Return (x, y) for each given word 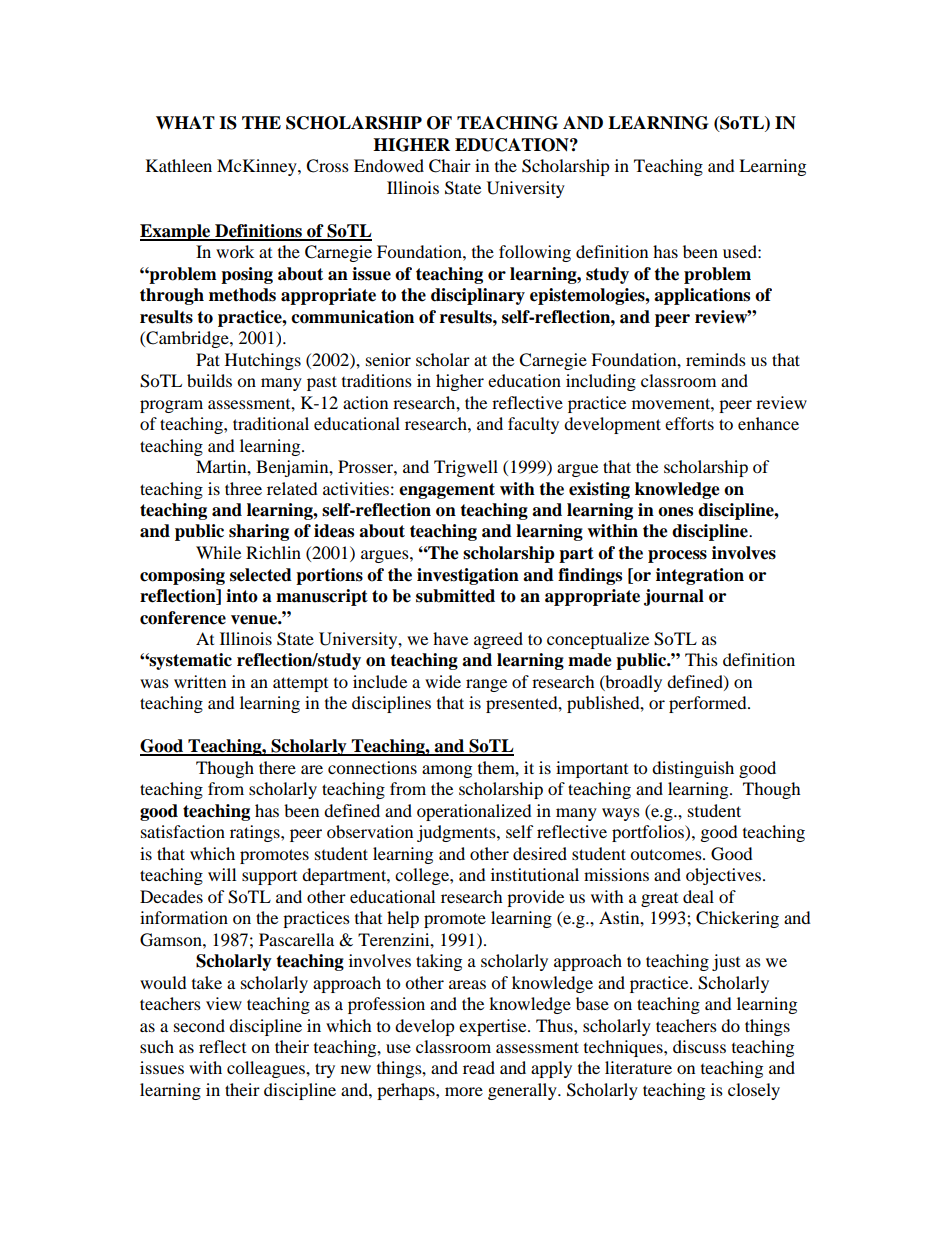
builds (209, 380)
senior (388, 359)
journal (674, 597)
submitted (455, 596)
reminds (716, 359)
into (242, 596)
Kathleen (179, 165)
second (199, 1025)
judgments (457, 833)
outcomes (667, 854)
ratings (256, 833)
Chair (450, 166)
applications (702, 296)
